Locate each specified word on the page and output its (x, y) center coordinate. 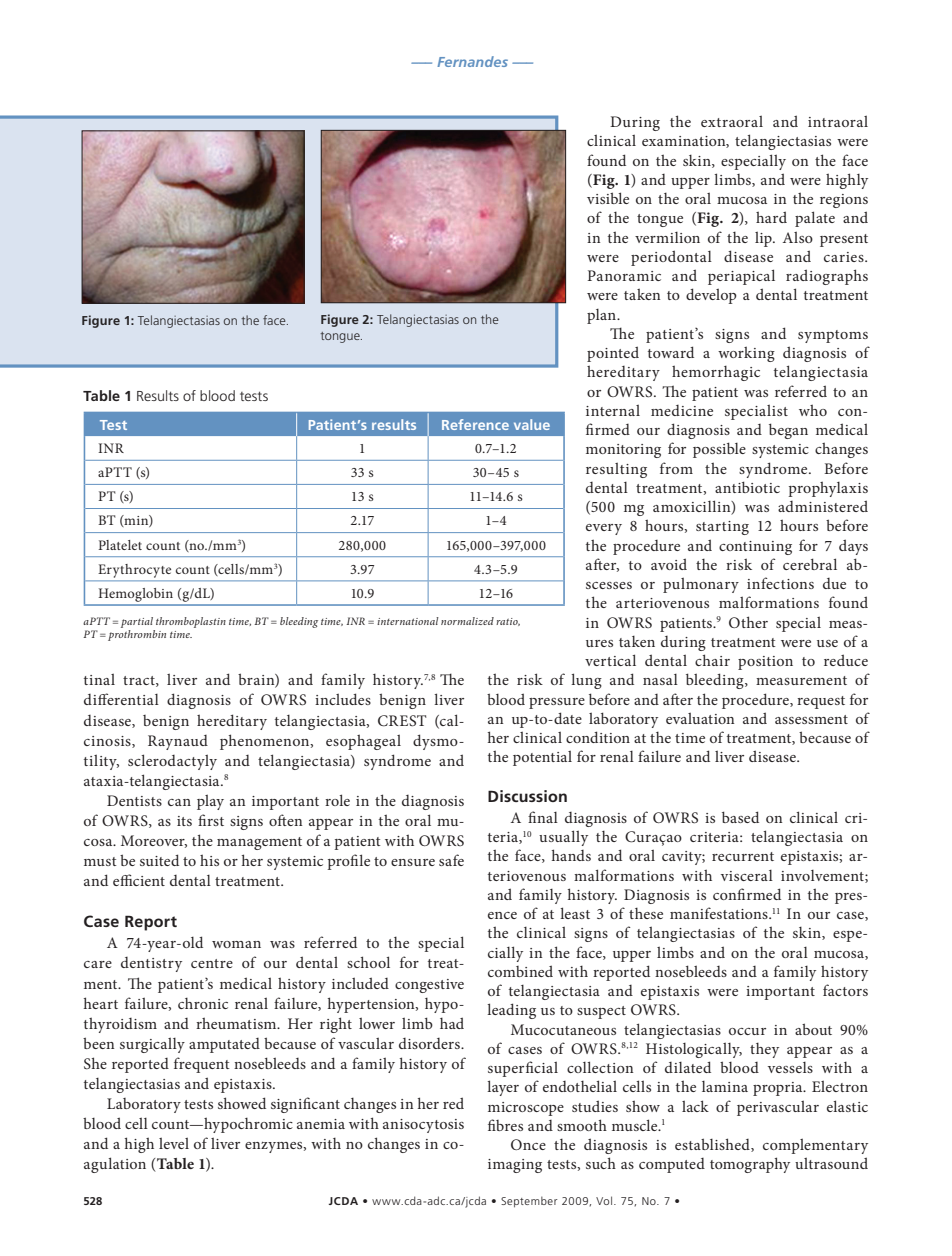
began (788, 431)
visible (608, 198)
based (740, 817)
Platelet (120, 545)
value (532, 424)
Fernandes (472, 61)
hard (771, 217)
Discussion (527, 796)
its (184, 821)
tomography (750, 1165)
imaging (515, 1166)
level (174, 1143)
